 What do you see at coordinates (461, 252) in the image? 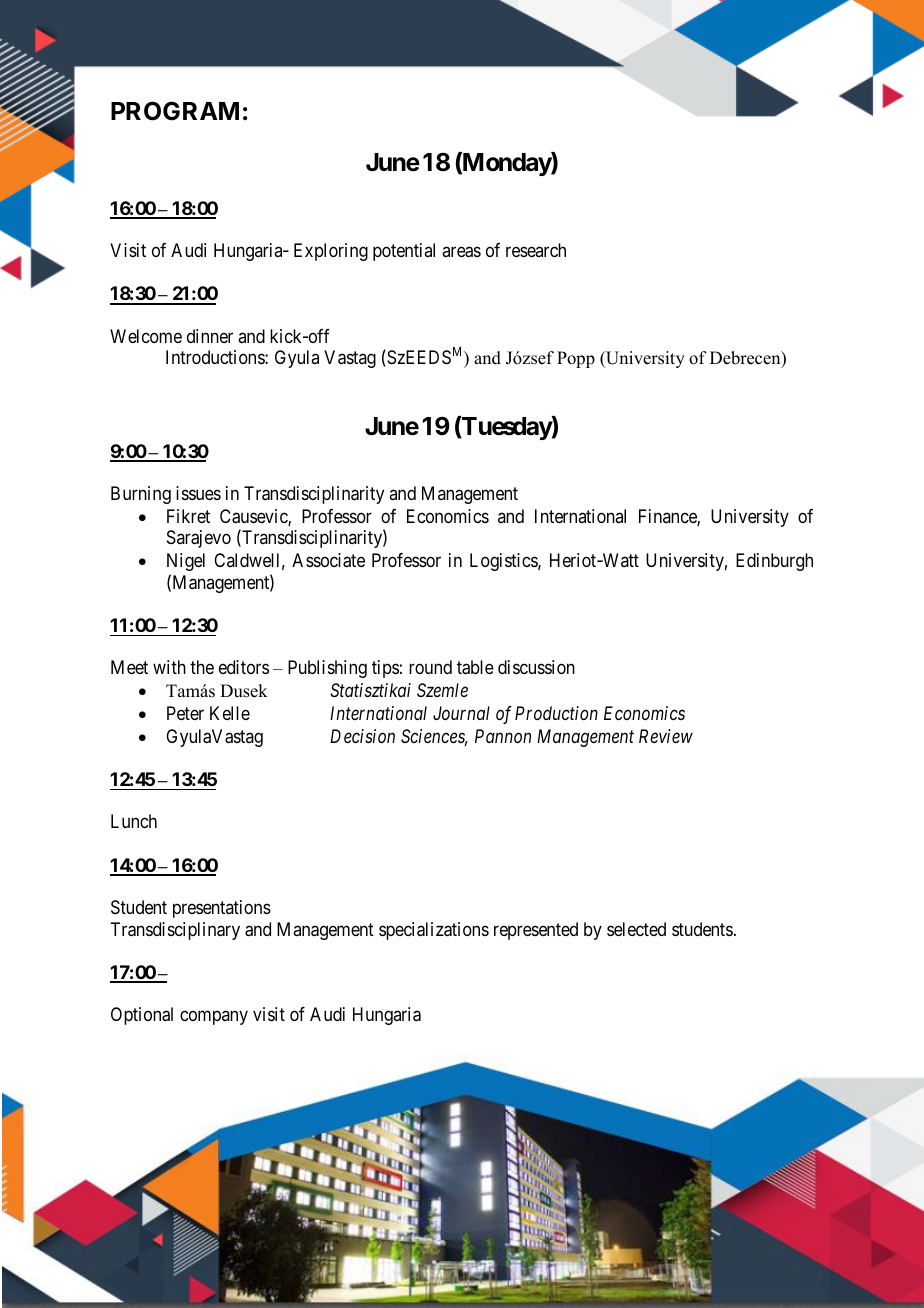
I see `areas` at bounding box center [461, 252].
